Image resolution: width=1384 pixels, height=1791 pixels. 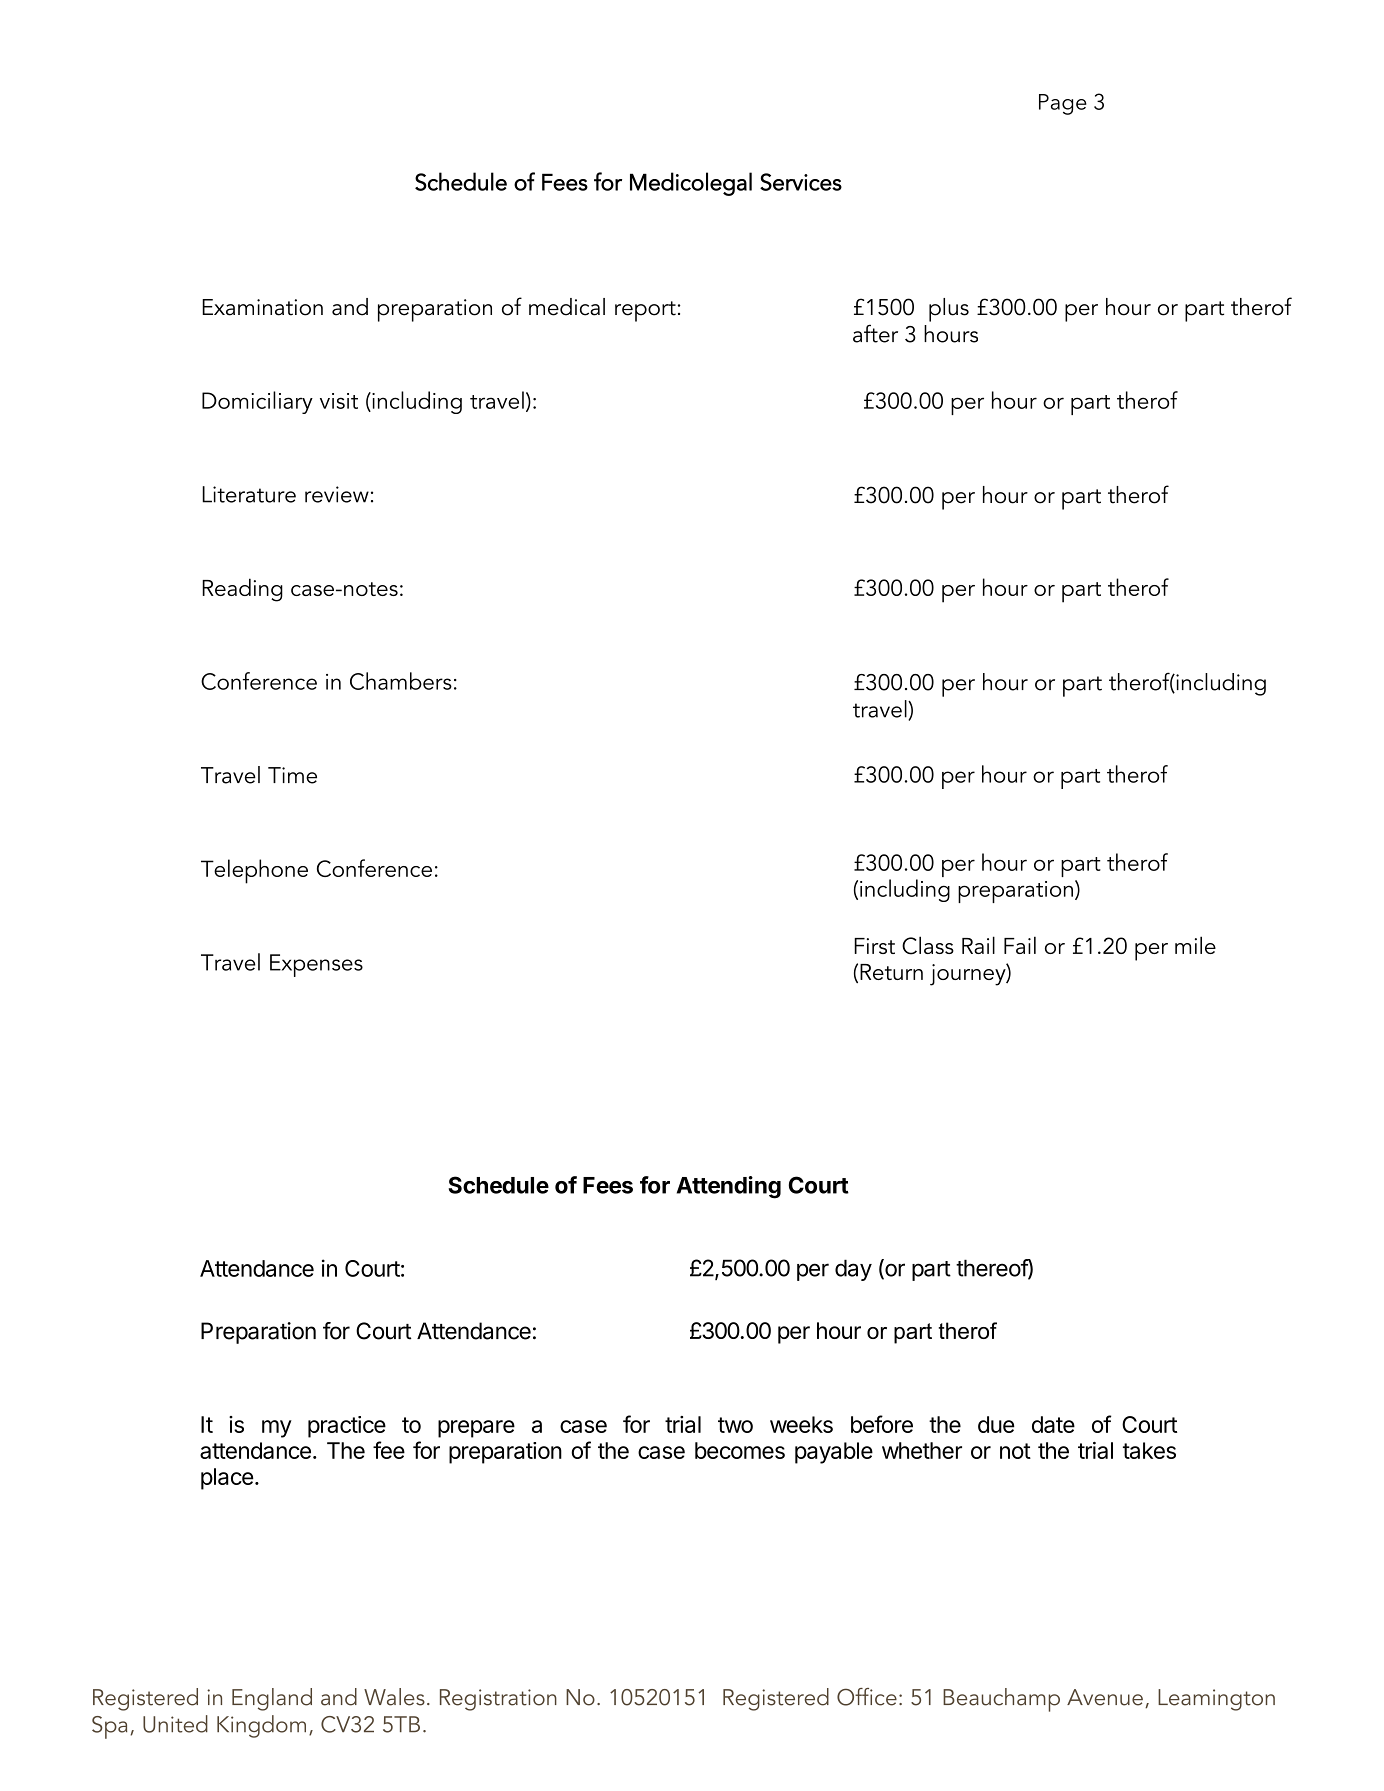 I want to click on practice, so click(x=347, y=1427).
